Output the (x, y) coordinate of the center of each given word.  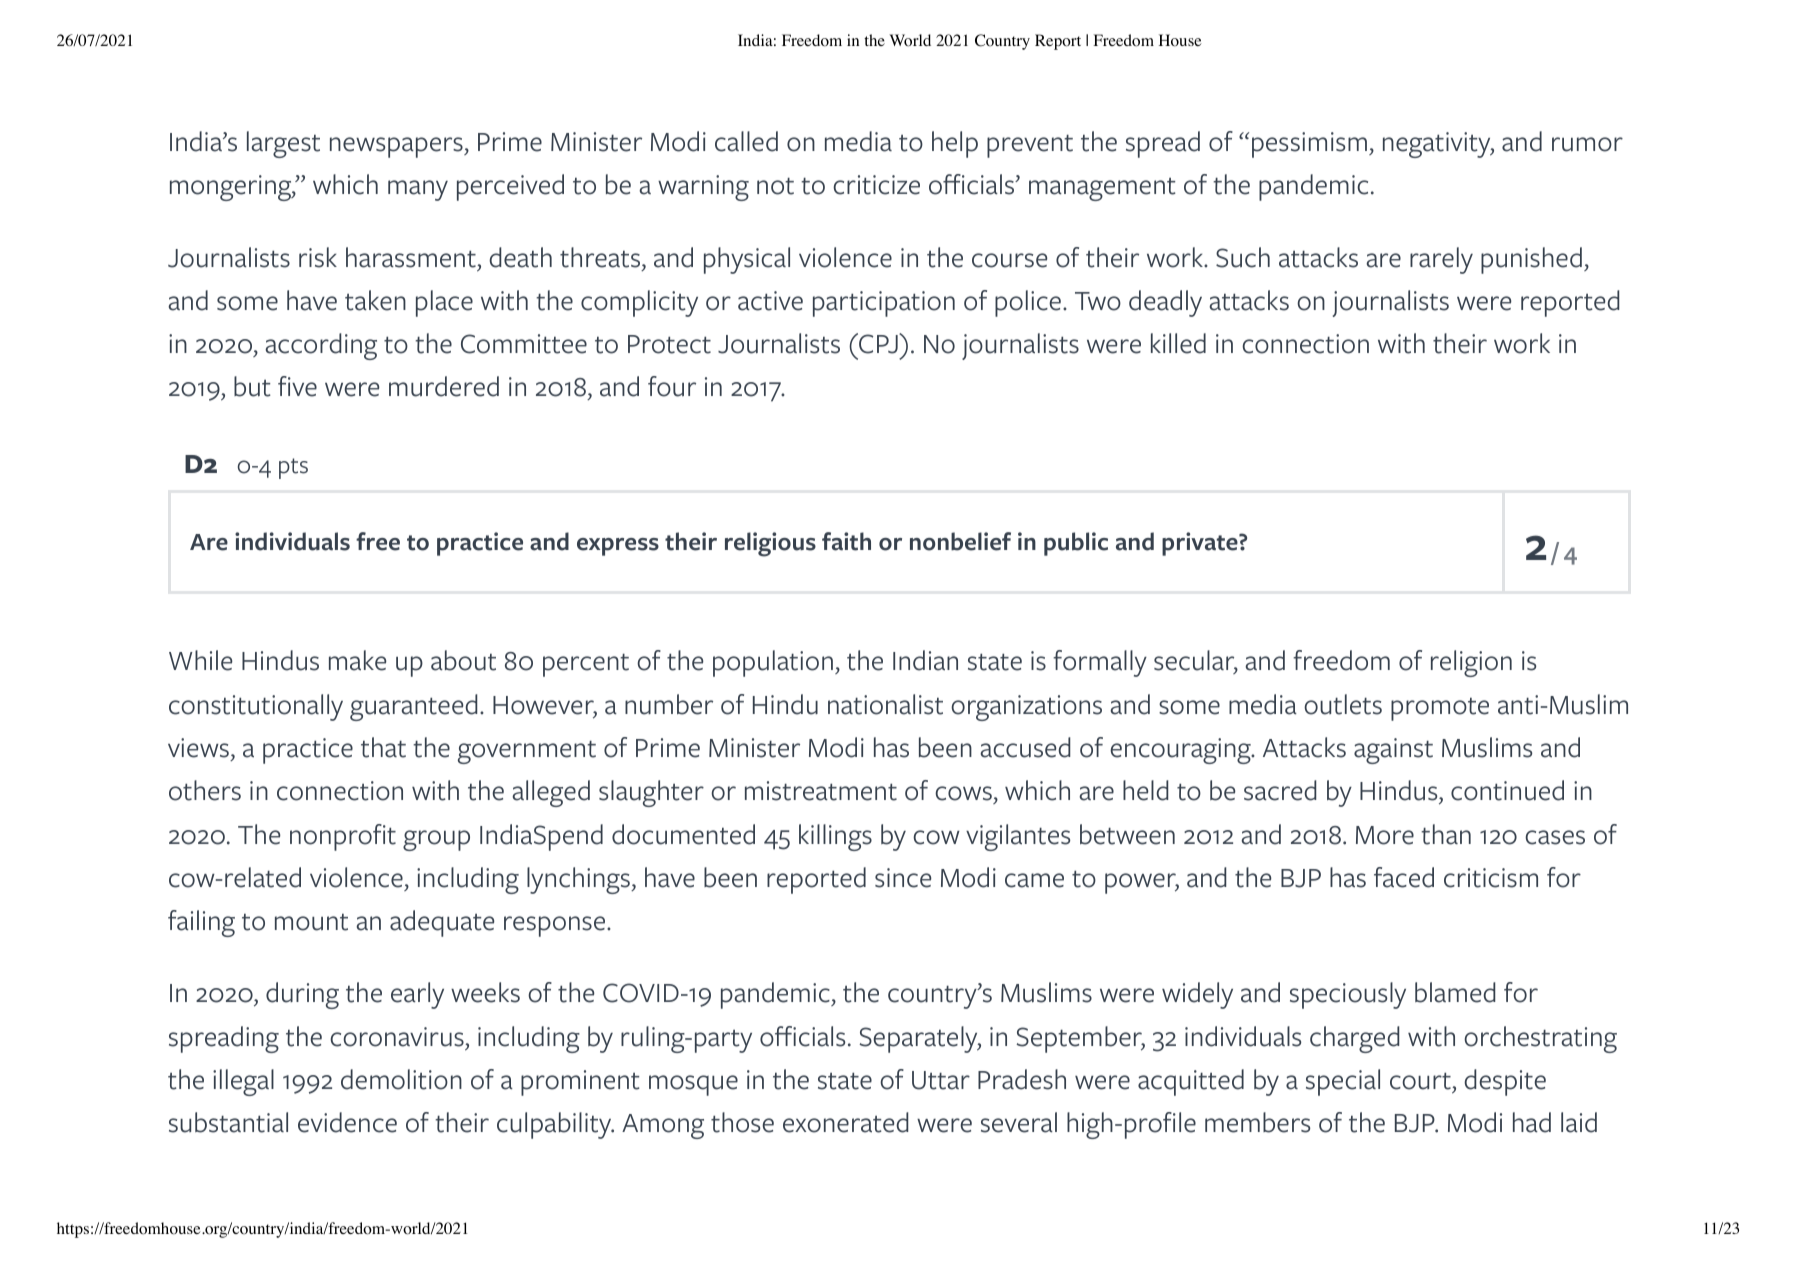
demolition (401, 1079)
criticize (876, 185)
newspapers (397, 147)
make (357, 660)
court (1421, 1081)
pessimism (1309, 145)
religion (1471, 663)
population (773, 663)
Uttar (941, 1080)
